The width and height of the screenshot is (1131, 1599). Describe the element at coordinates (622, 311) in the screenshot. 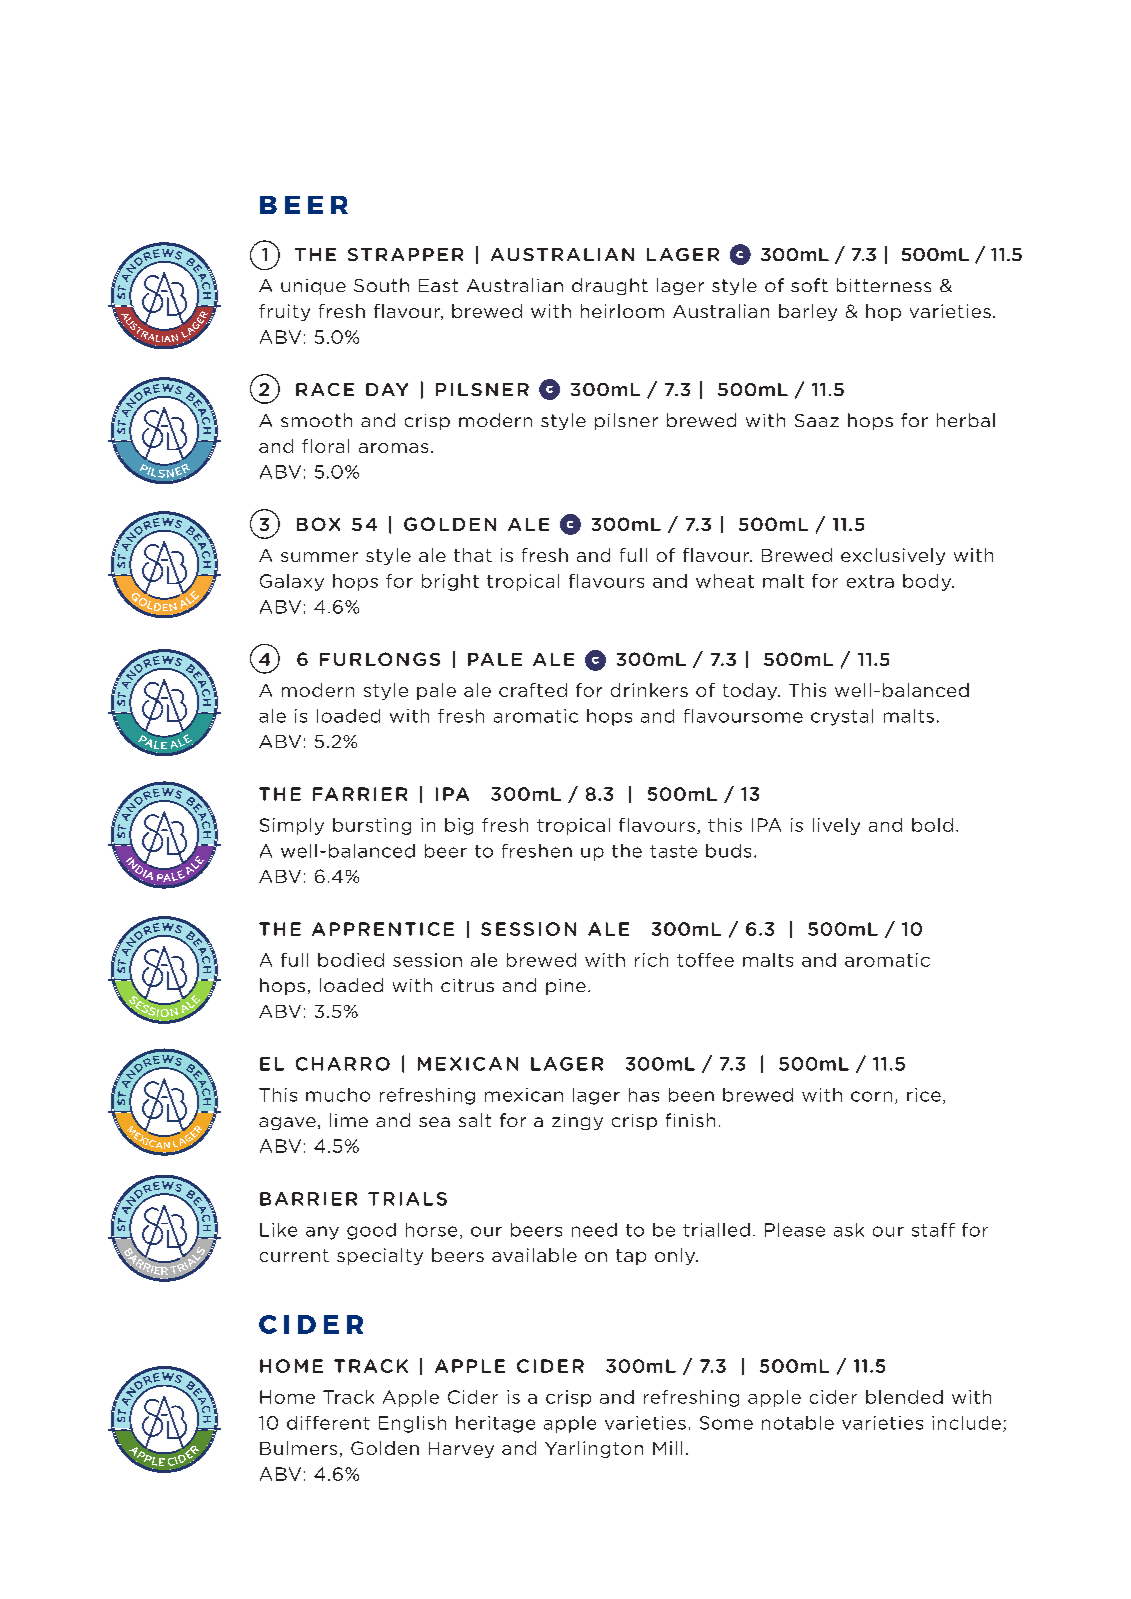

I see `heirloom` at that location.
